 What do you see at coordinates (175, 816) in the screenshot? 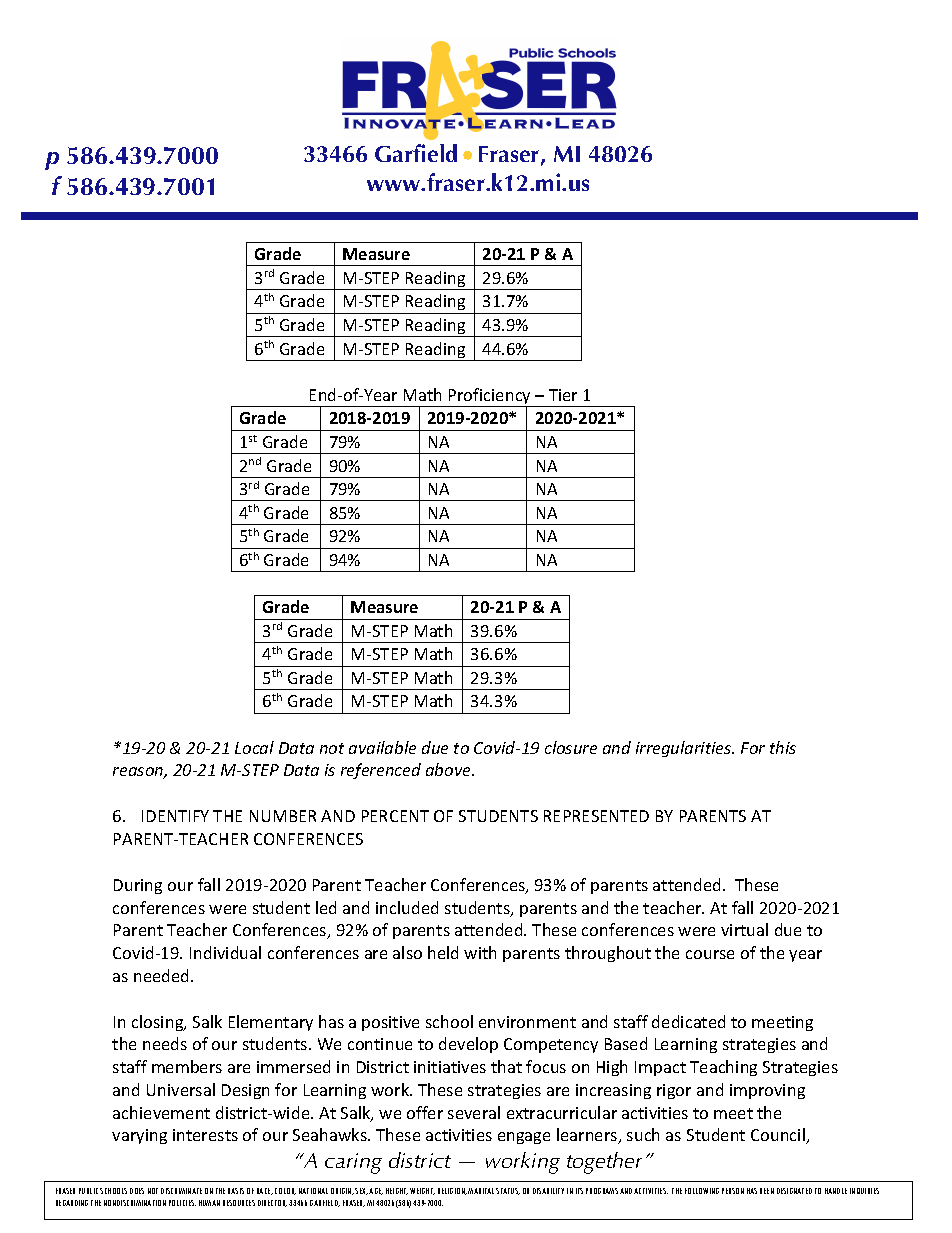
I see `IDENTIFY` at bounding box center [175, 816].
